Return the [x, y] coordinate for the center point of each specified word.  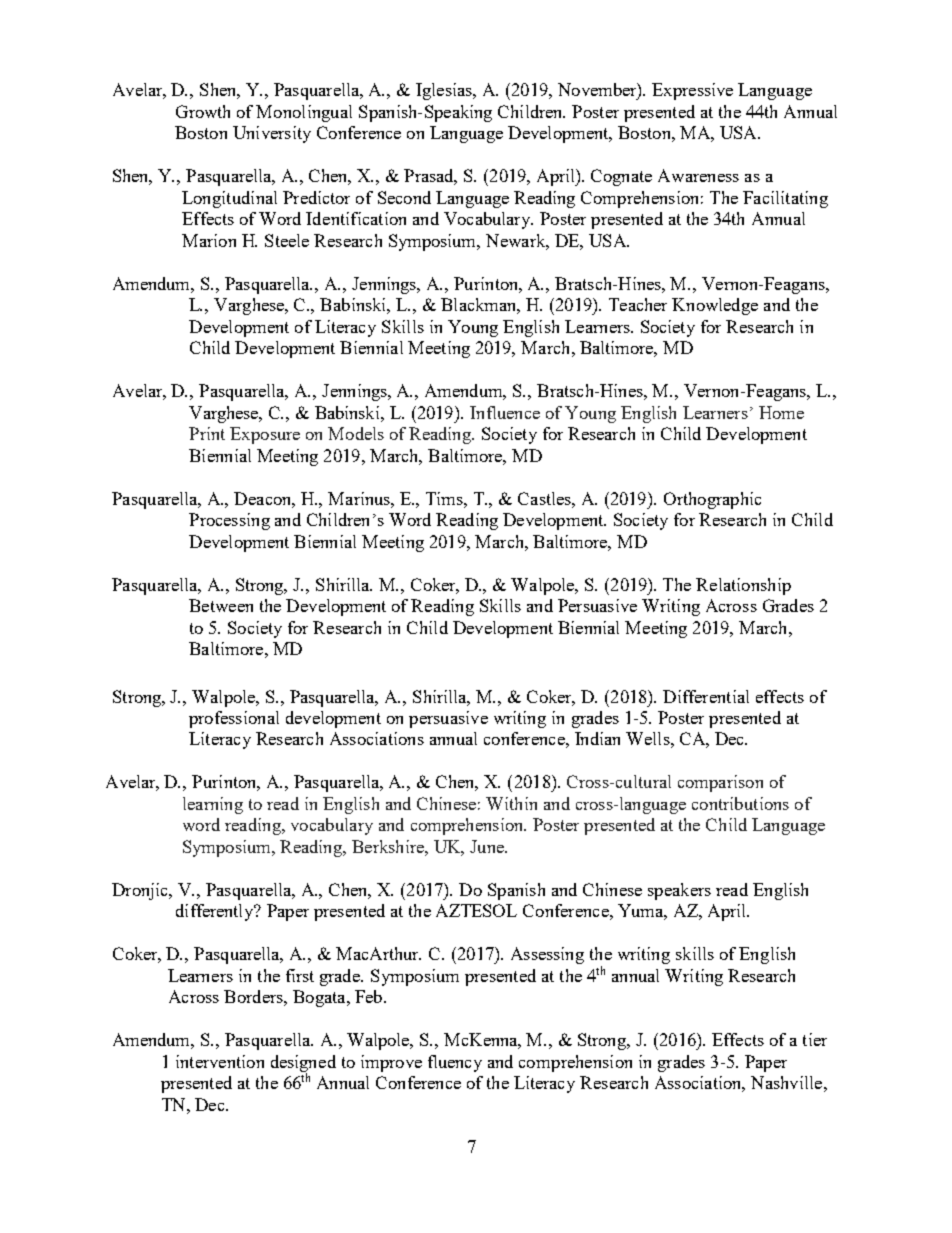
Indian [597, 738]
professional [234, 719]
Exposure [265, 435]
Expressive [692, 91]
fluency [455, 1063]
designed [303, 1064]
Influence [505, 412]
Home [781, 412]
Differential [706, 696]
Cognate [621, 177]
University [272, 134]
